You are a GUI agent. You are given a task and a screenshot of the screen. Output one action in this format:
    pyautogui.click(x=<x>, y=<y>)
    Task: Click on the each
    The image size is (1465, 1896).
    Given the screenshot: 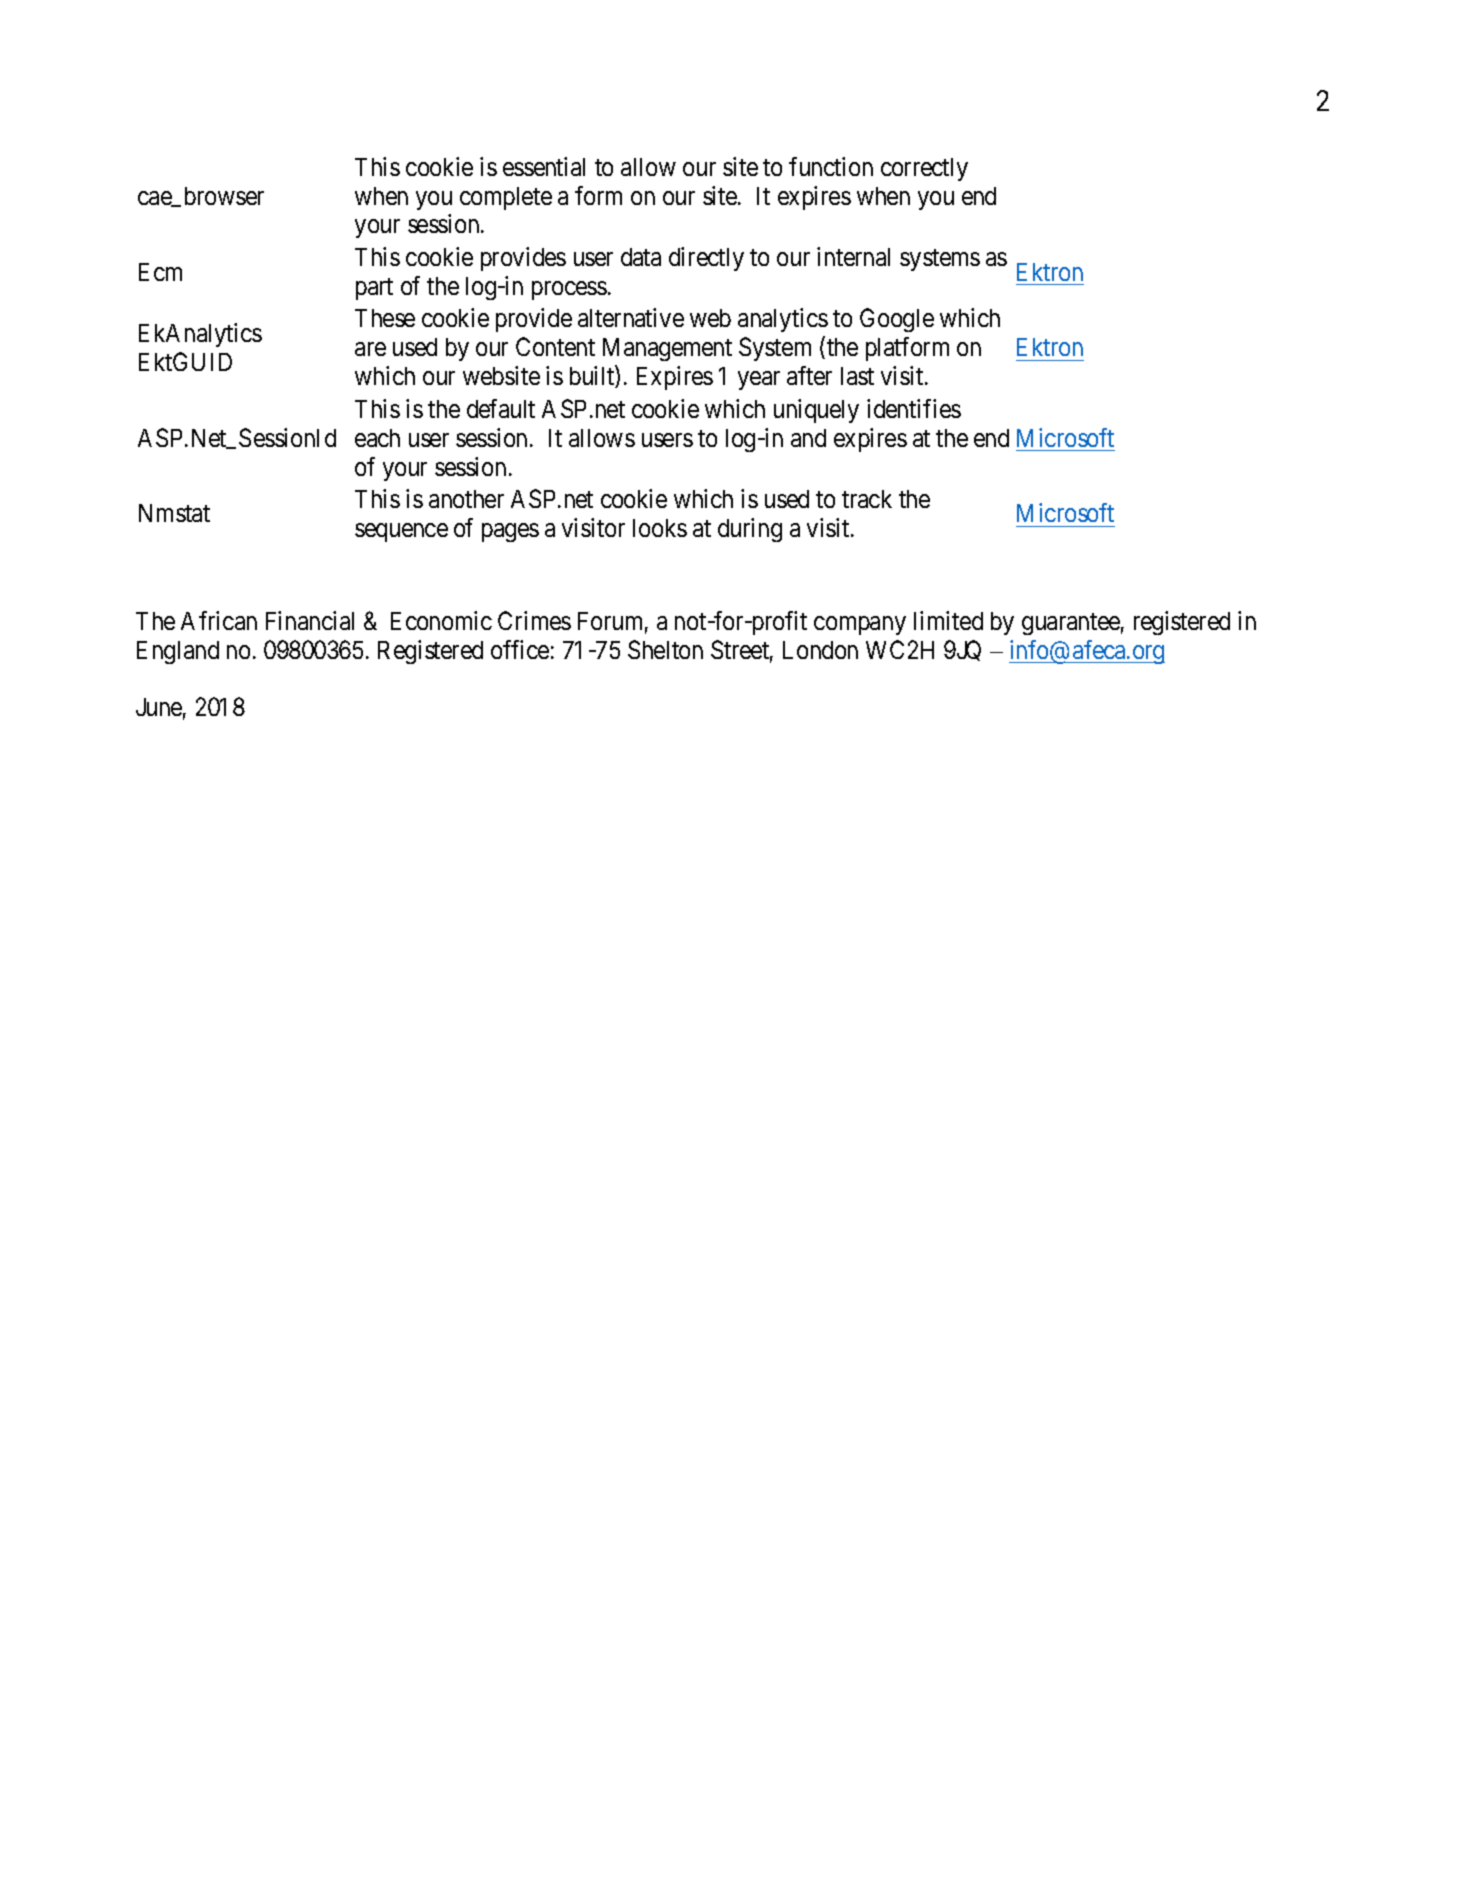 What is the action you would take?
    pyautogui.click(x=377, y=438)
